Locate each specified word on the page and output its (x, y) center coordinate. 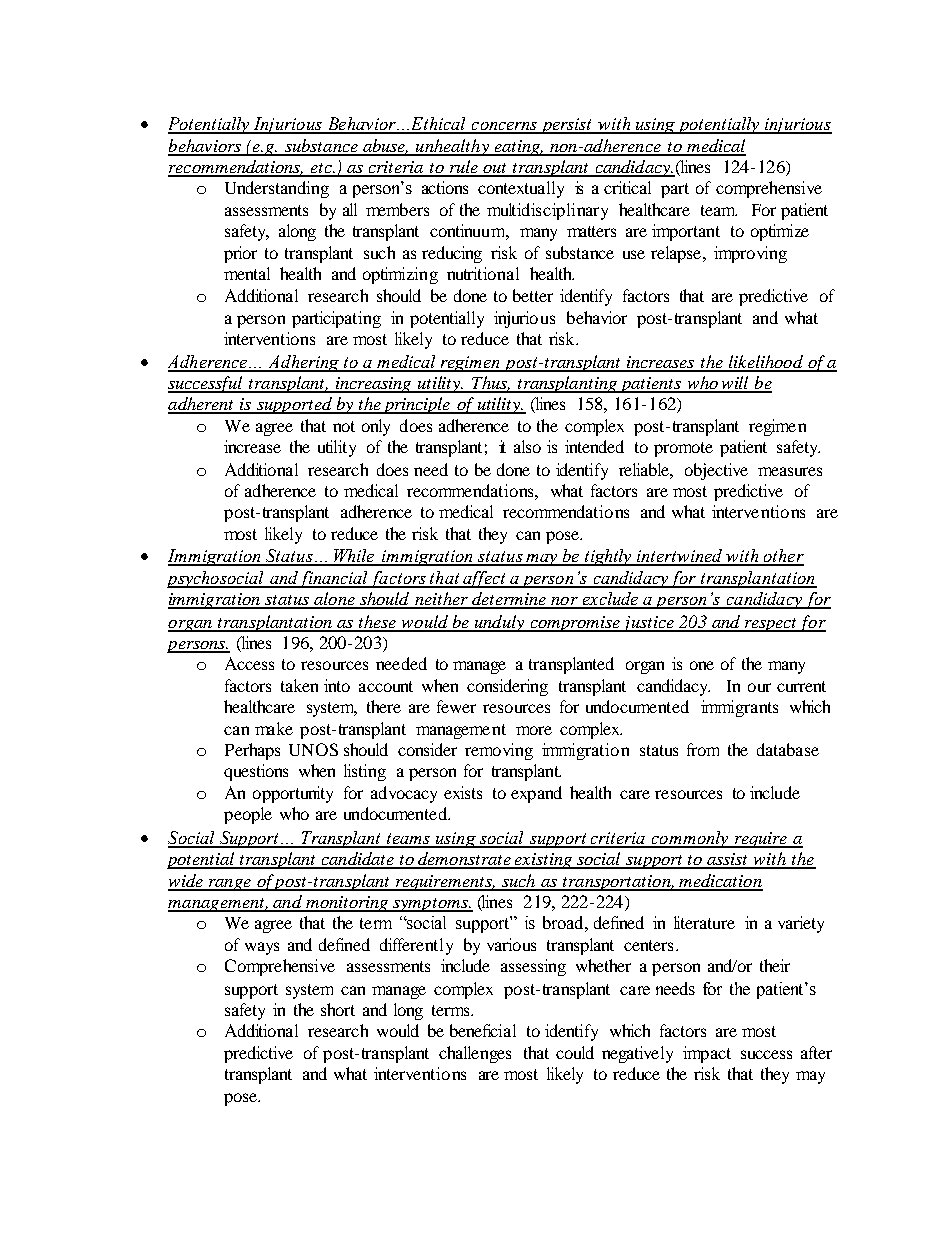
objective (716, 471)
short (338, 1009)
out (495, 169)
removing (499, 751)
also (527, 446)
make (274, 728)
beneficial (483, 1030)
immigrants (739, 708)
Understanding (277, 189)
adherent (202, 405)
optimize (780, 232)
